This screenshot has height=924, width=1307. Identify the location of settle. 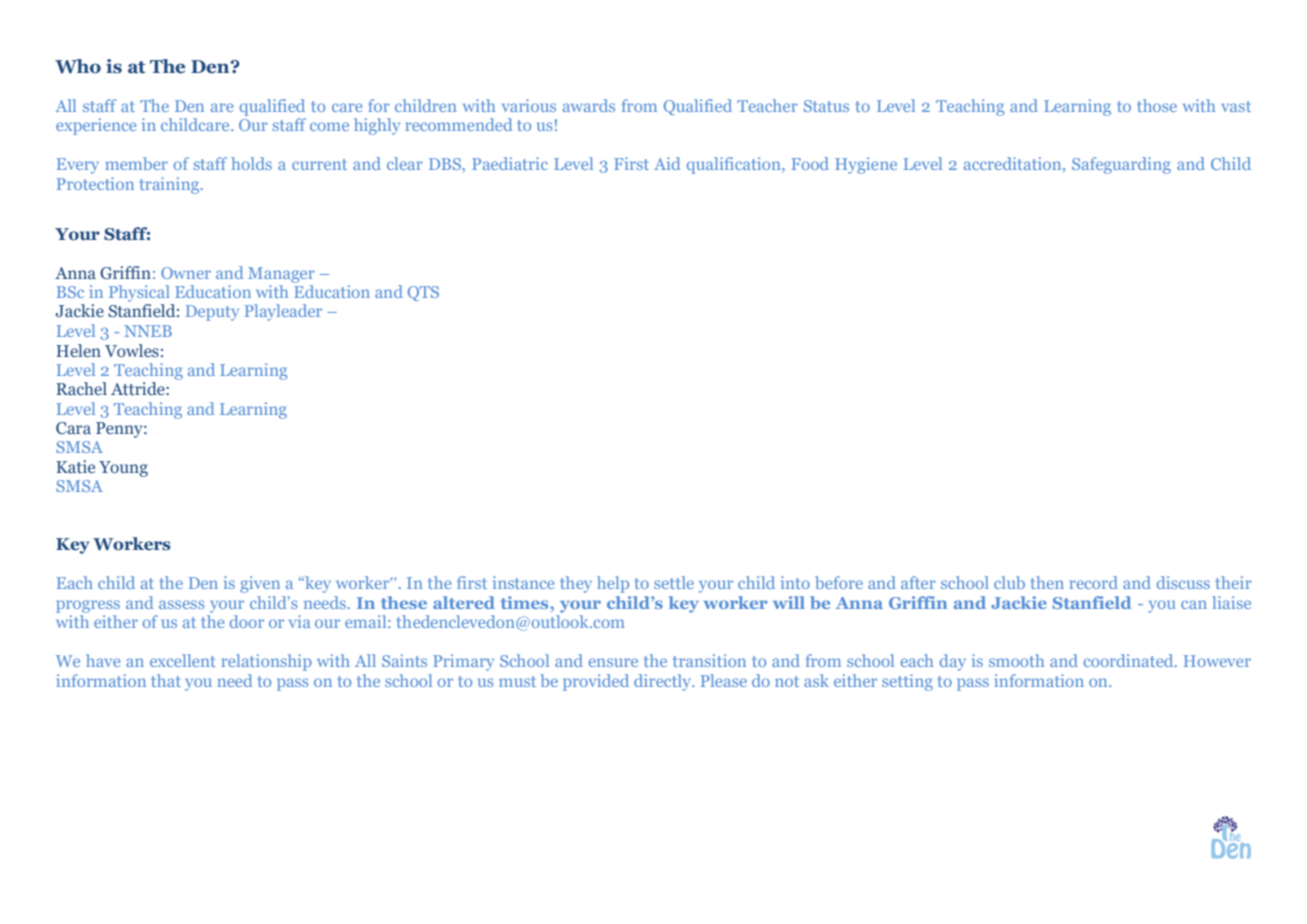
(674, 582).
